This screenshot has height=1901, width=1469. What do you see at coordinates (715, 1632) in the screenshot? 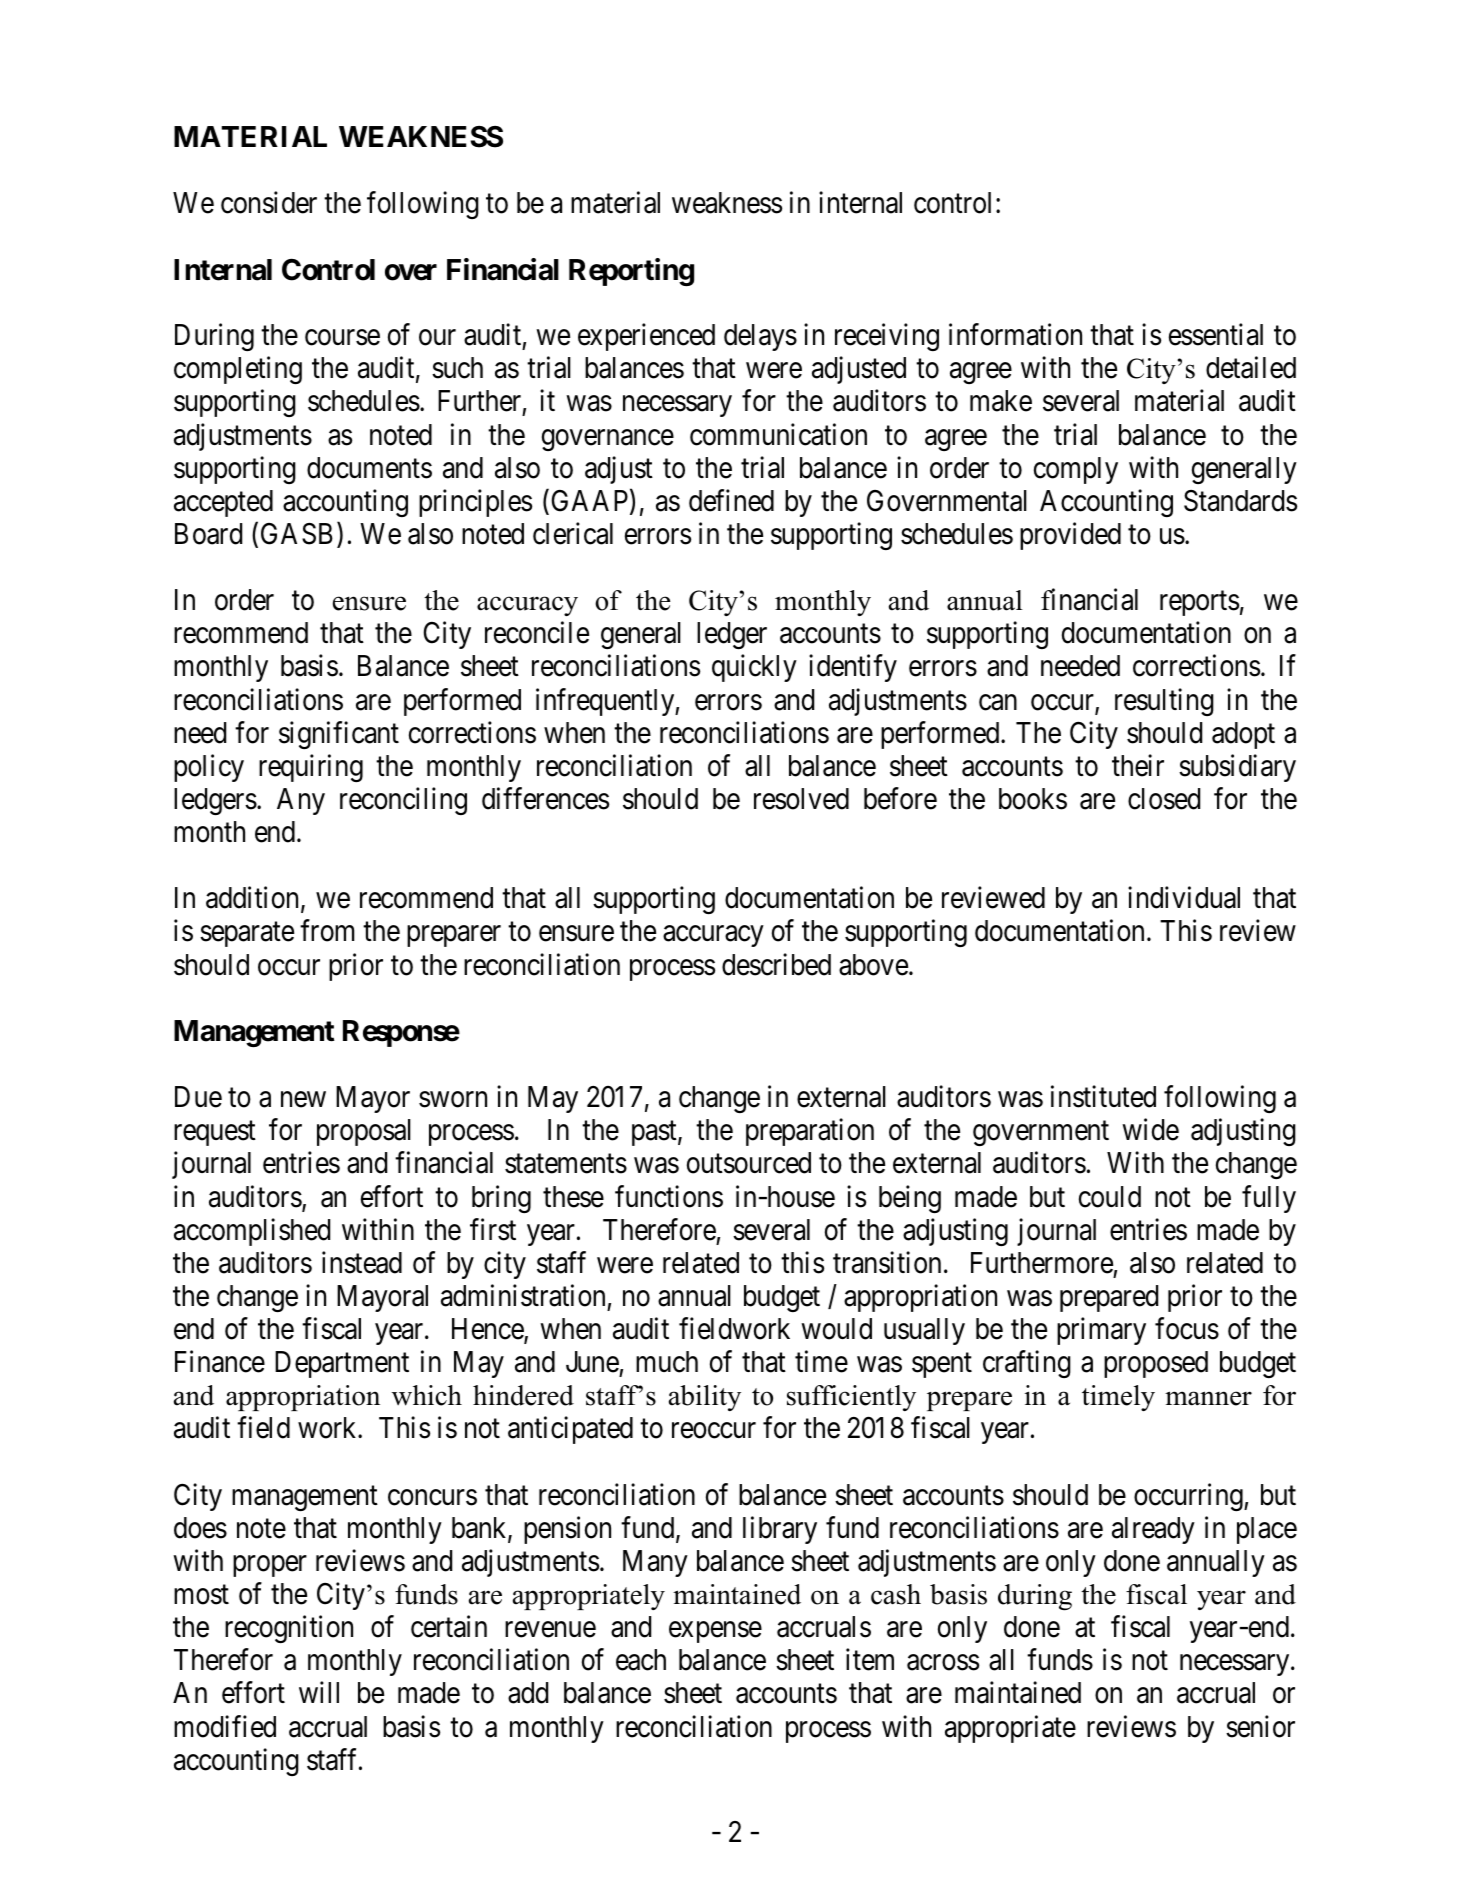
I see `expense` at bounding box center [715, 1632].
